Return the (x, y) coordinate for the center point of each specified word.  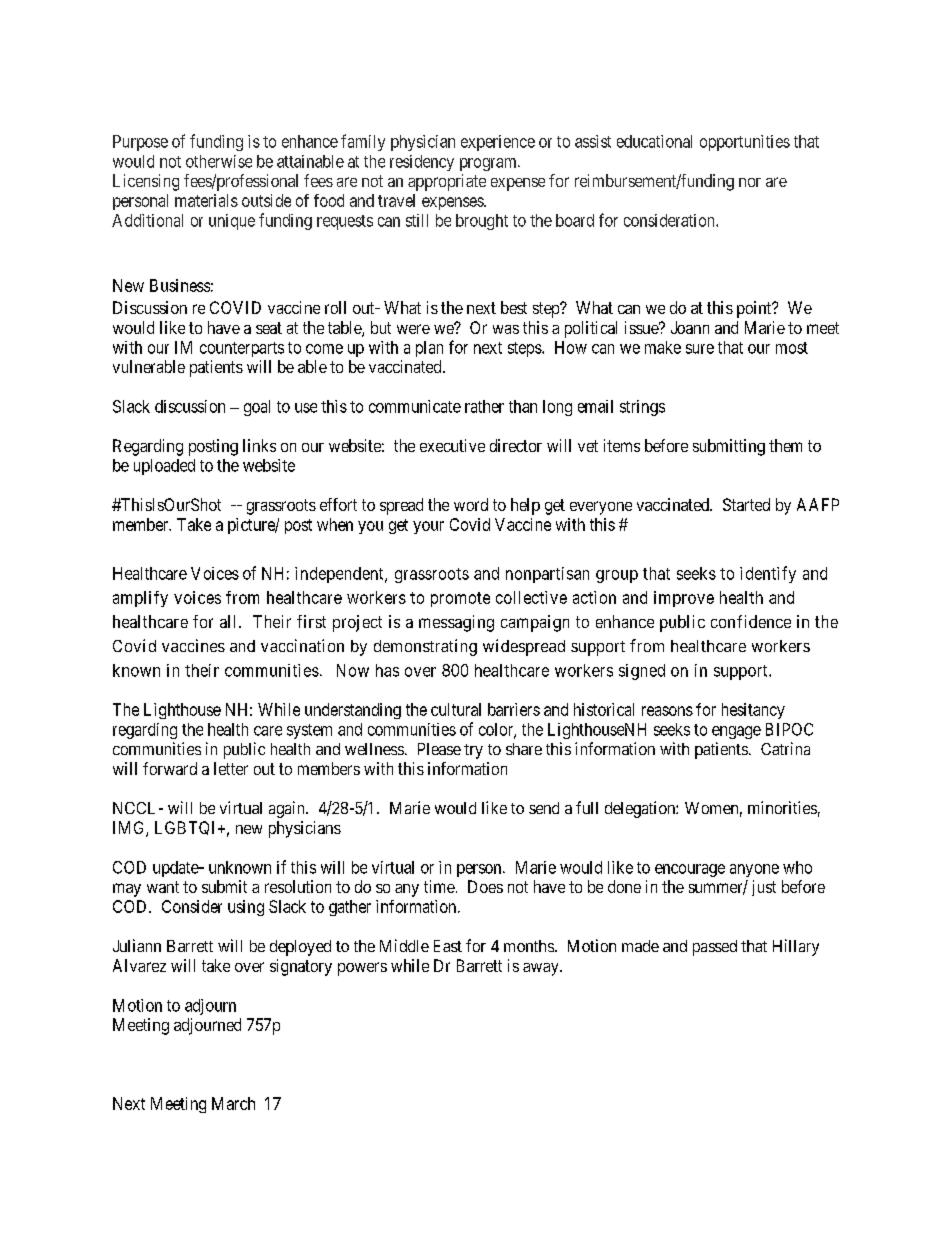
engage (736, 732)
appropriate (447, 182)
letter (231, 768)
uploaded (164, 467)
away (542, 969)
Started (746, 504)
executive (452, 445)
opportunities (745, 143)
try (473, 751)
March (233, 1103)
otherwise (219, 161)
